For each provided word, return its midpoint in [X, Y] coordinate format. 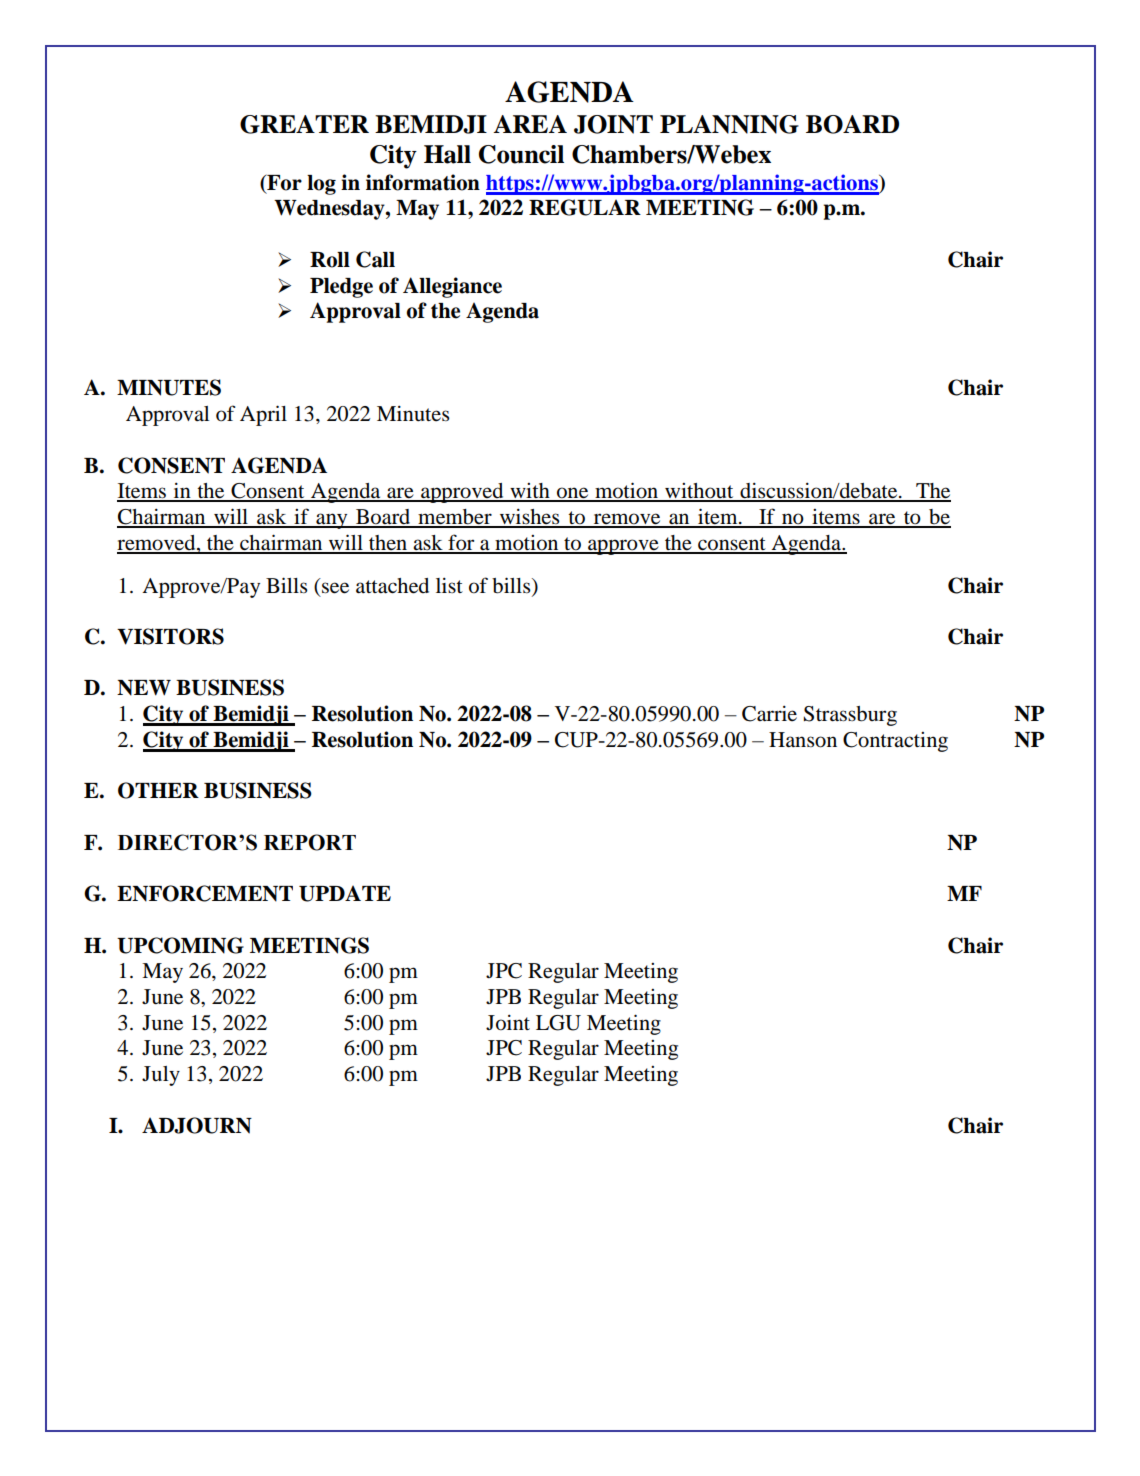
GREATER [304, 124]
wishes [529, 517]
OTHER [158, 790]
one [573, 494]
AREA [530, 124]
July [161, 1076]
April [263, 415]
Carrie [769, 713]
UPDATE [345, 893]
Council [521, 154]
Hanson [803, 740]
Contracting [895, 742]
